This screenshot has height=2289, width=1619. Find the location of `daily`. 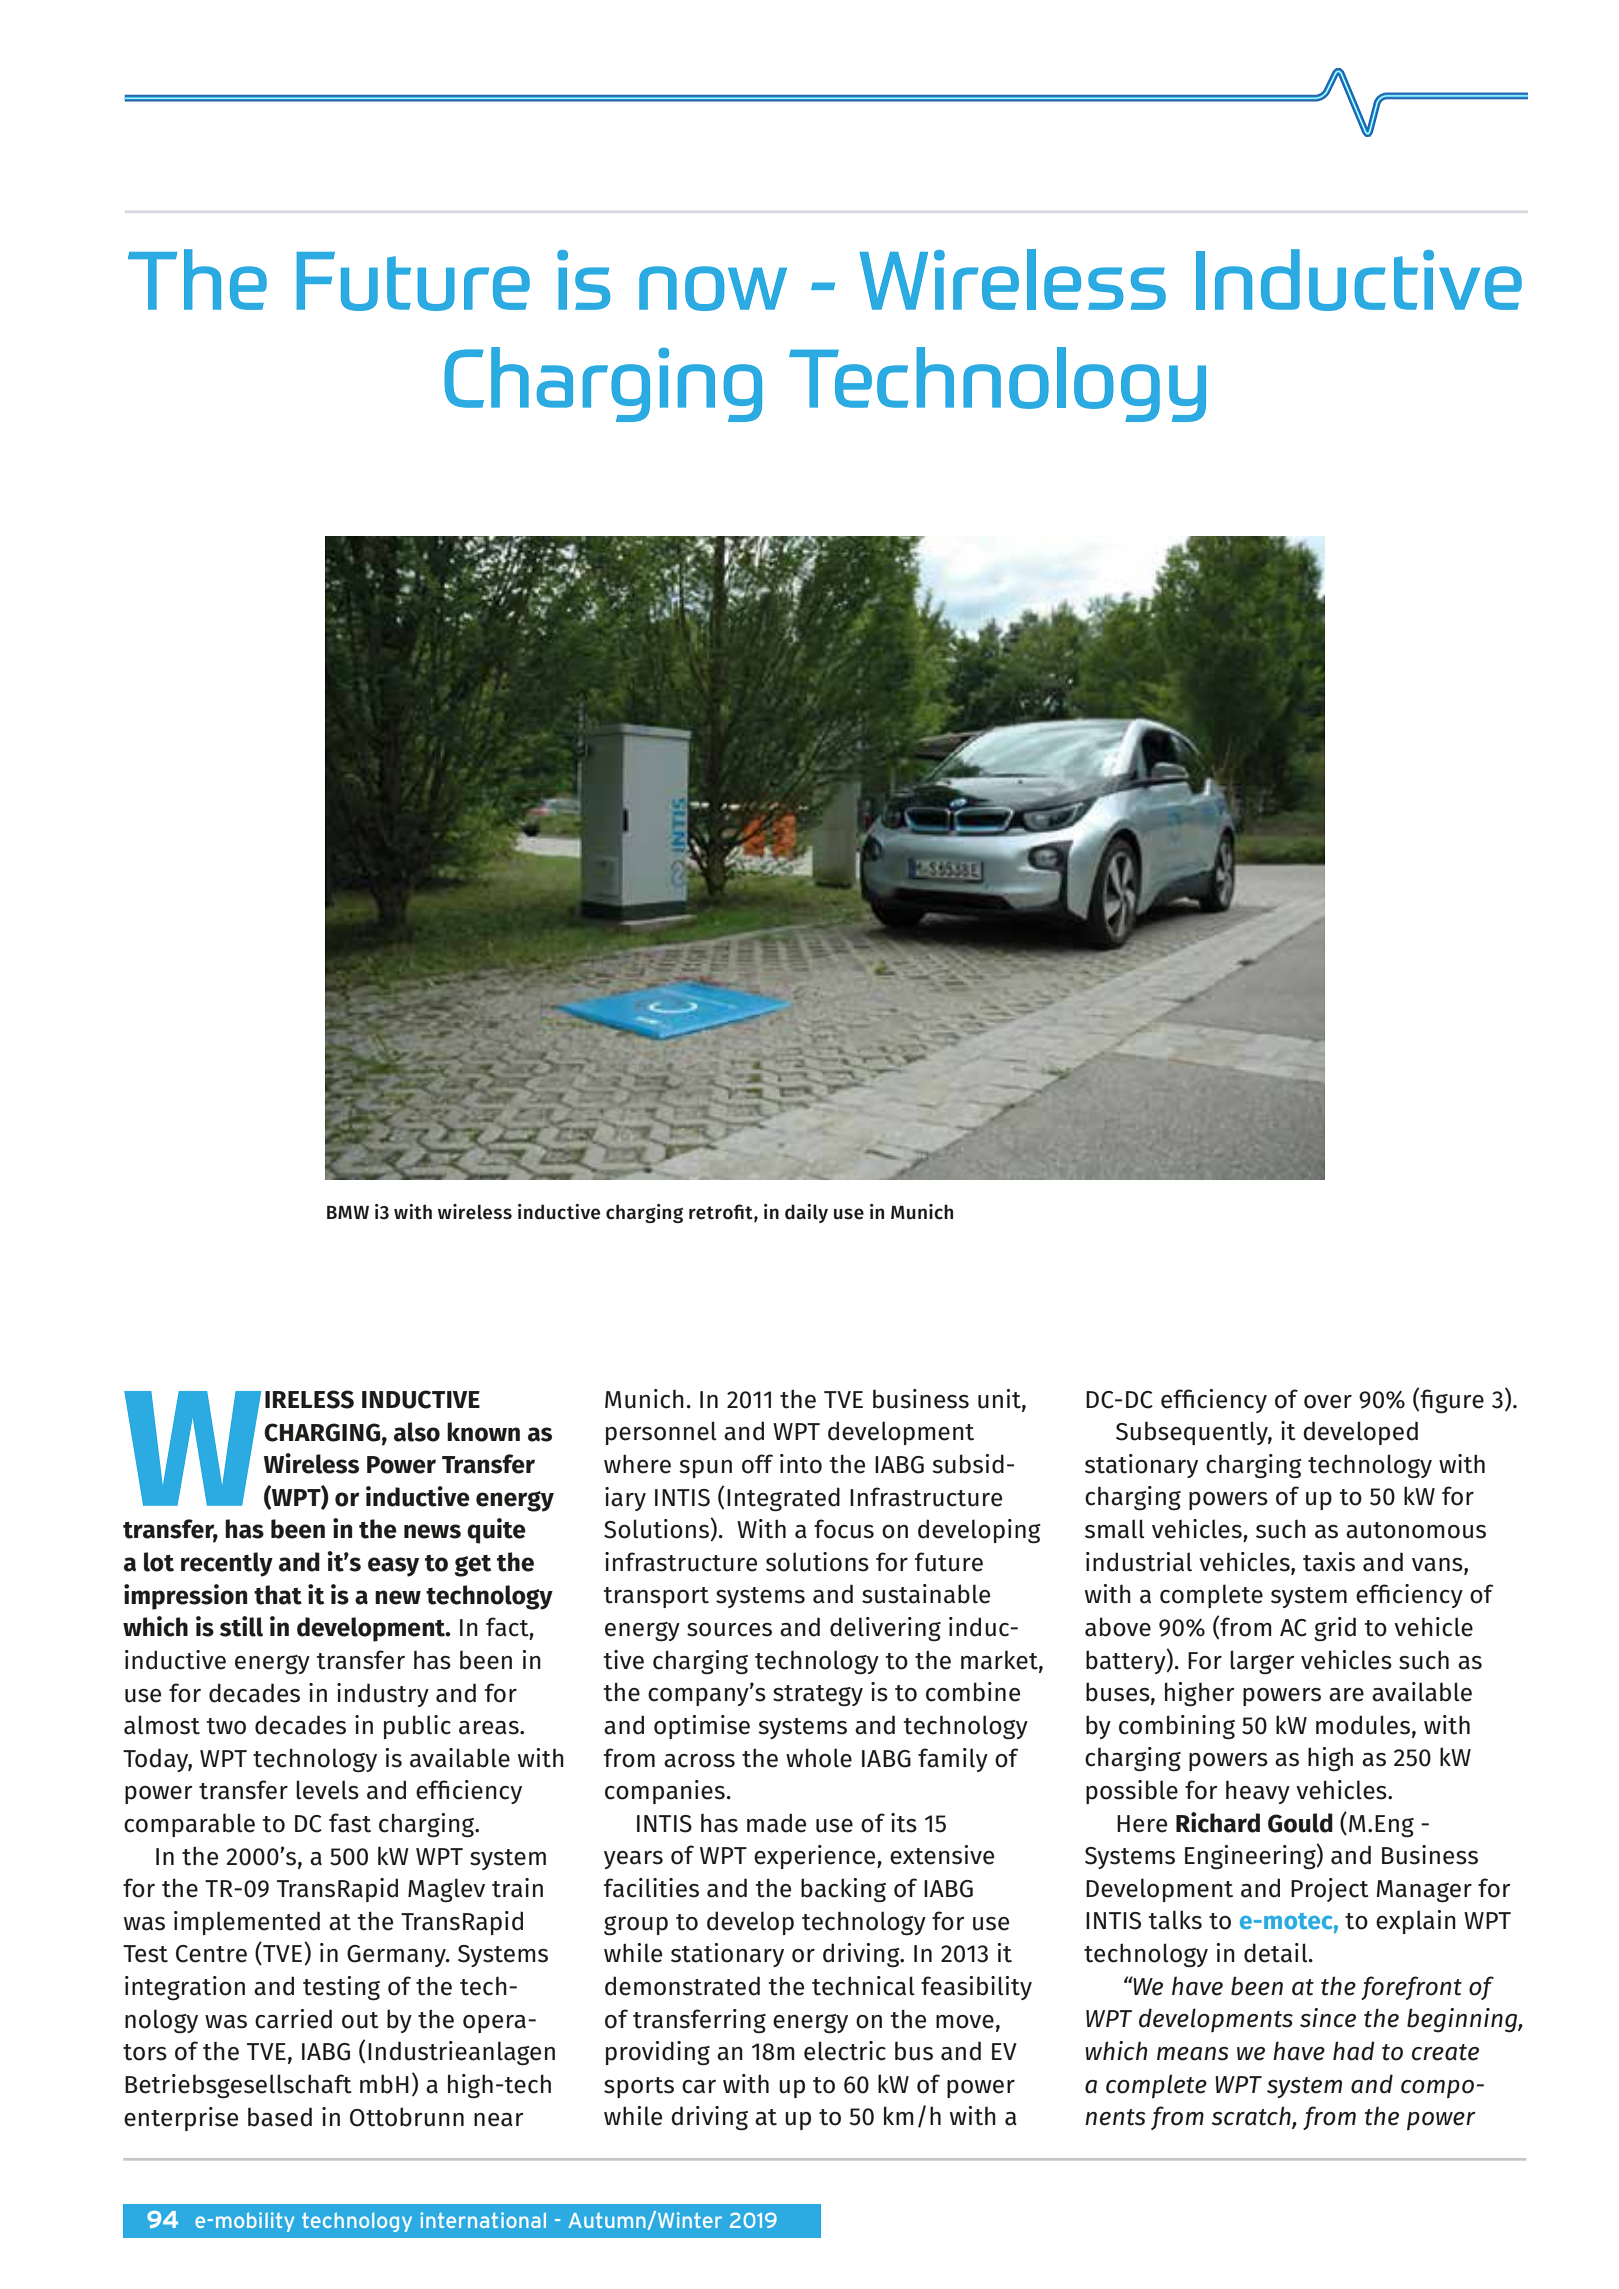

daily is located at coordinates (806, 1213).
